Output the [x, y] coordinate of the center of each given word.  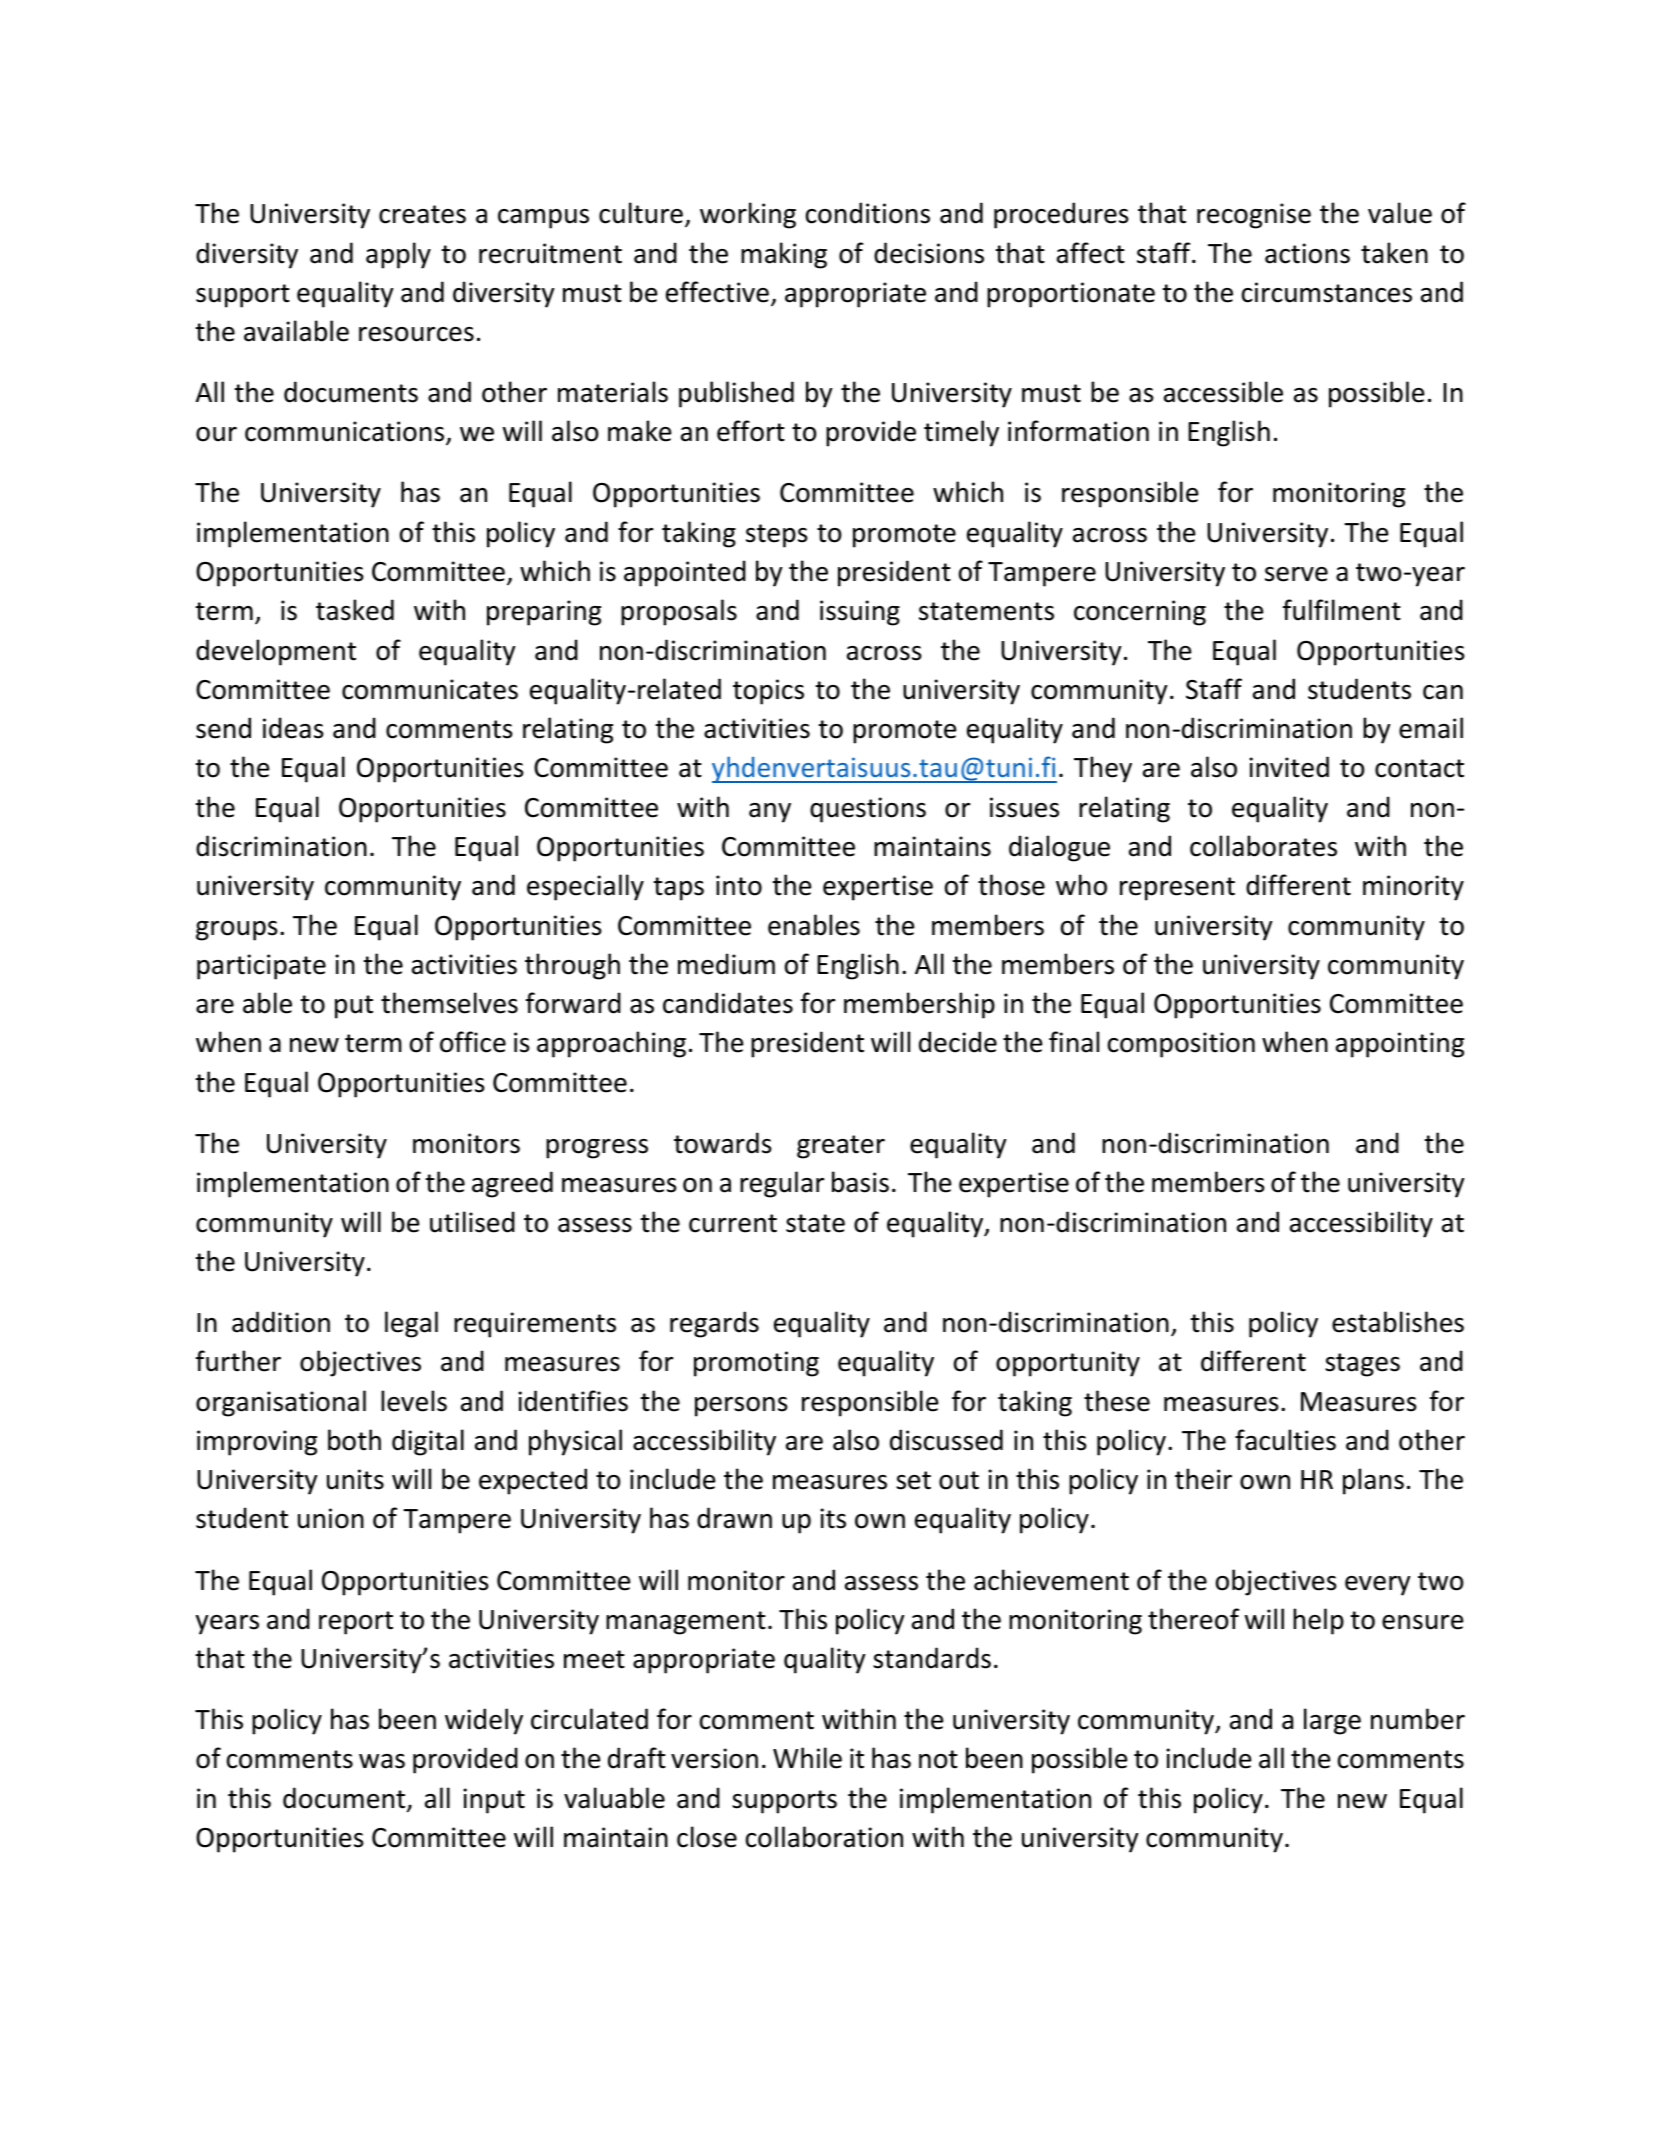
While [807, 1758]
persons [741, 1407]
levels [414, 1401]
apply [398, 255]
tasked [355, 610]
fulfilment [1342, 610]
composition [1181, 1045]
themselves [449, 1003]
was [382, 1761]
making [784, 255]
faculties [1285, 1440]
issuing [860, 613]
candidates [728, 1003]
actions [1307, 253]
